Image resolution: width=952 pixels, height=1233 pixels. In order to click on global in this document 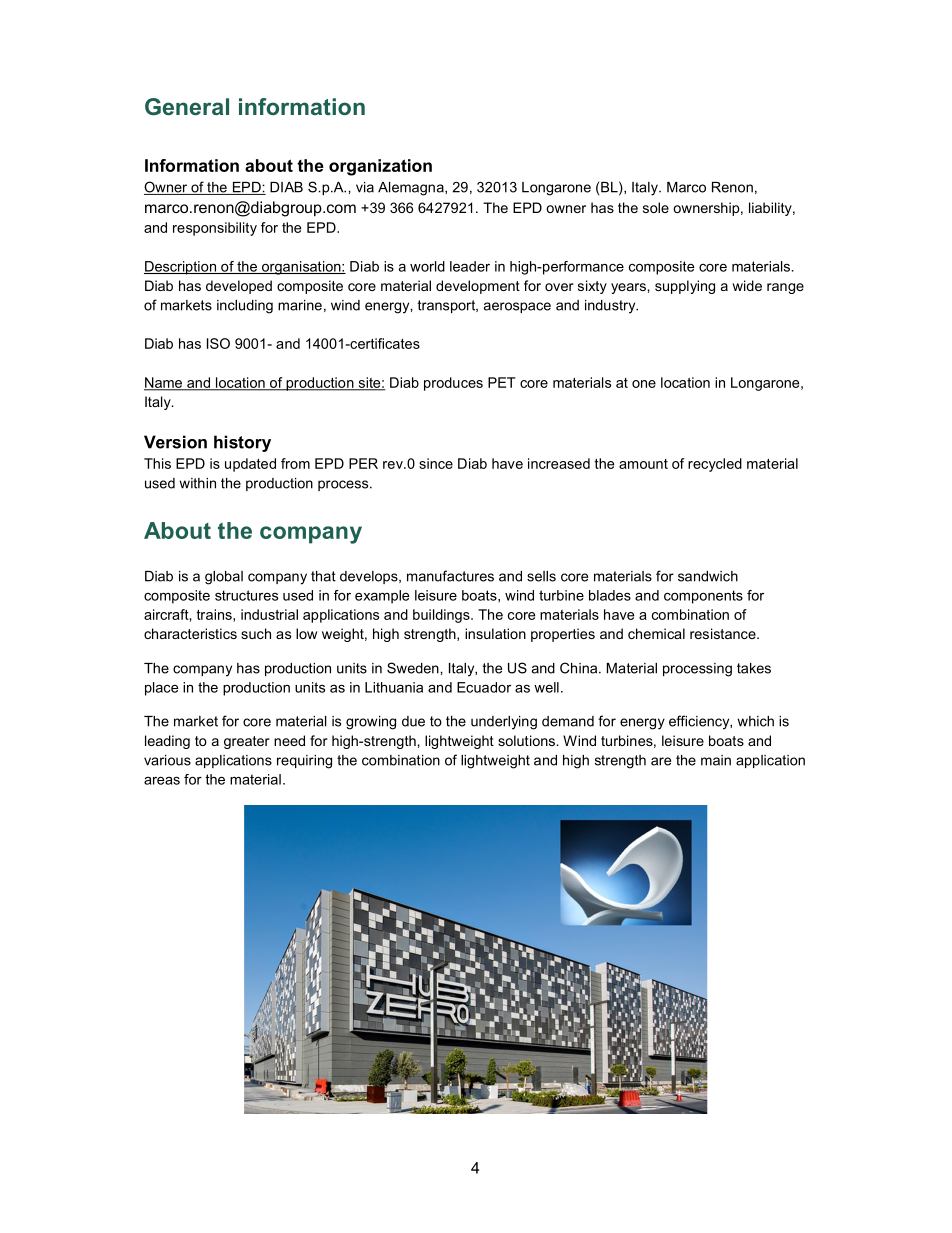, I will do `click(224, 578)`.
